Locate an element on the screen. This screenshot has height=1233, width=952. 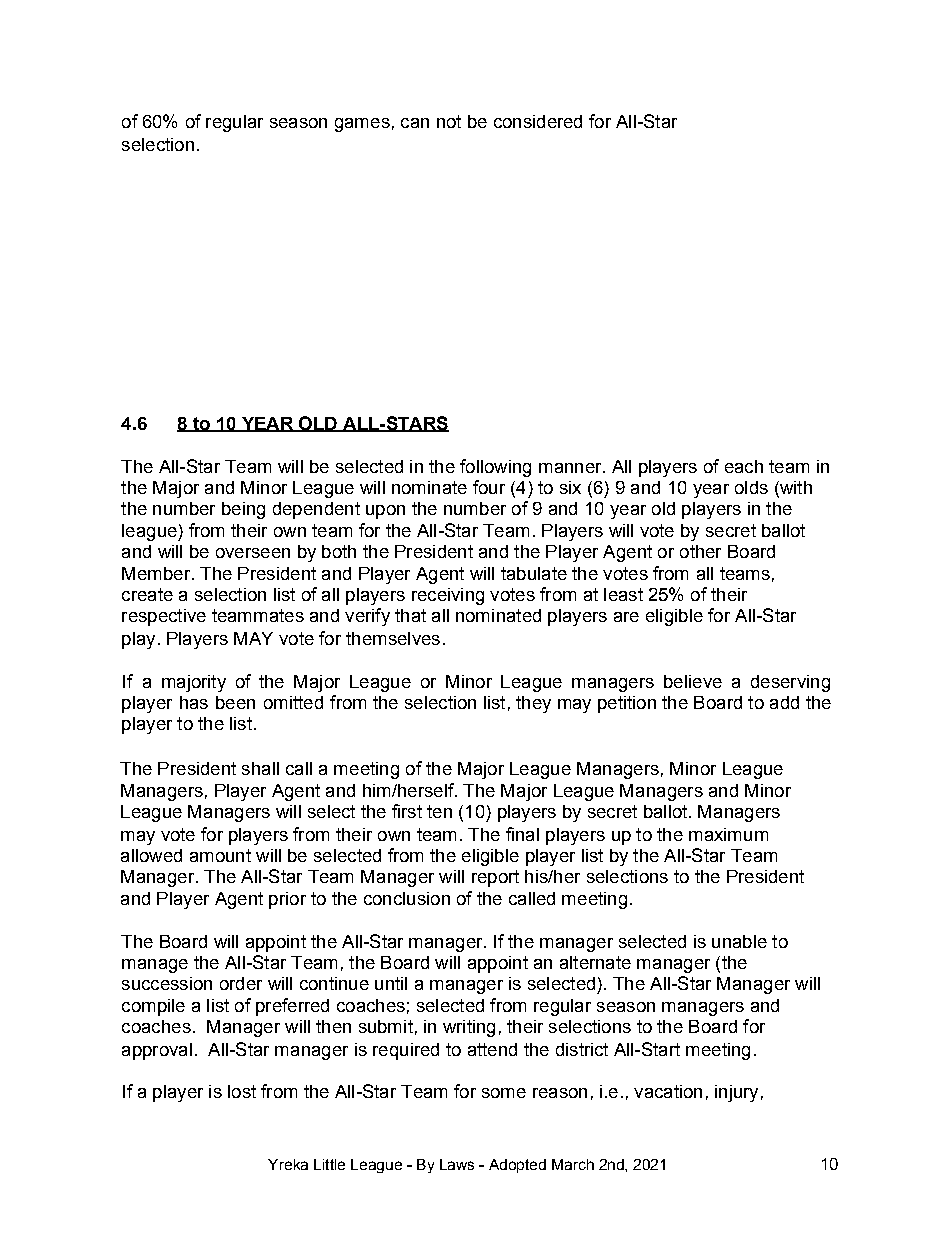
first is located at coordinates (407, 811).
